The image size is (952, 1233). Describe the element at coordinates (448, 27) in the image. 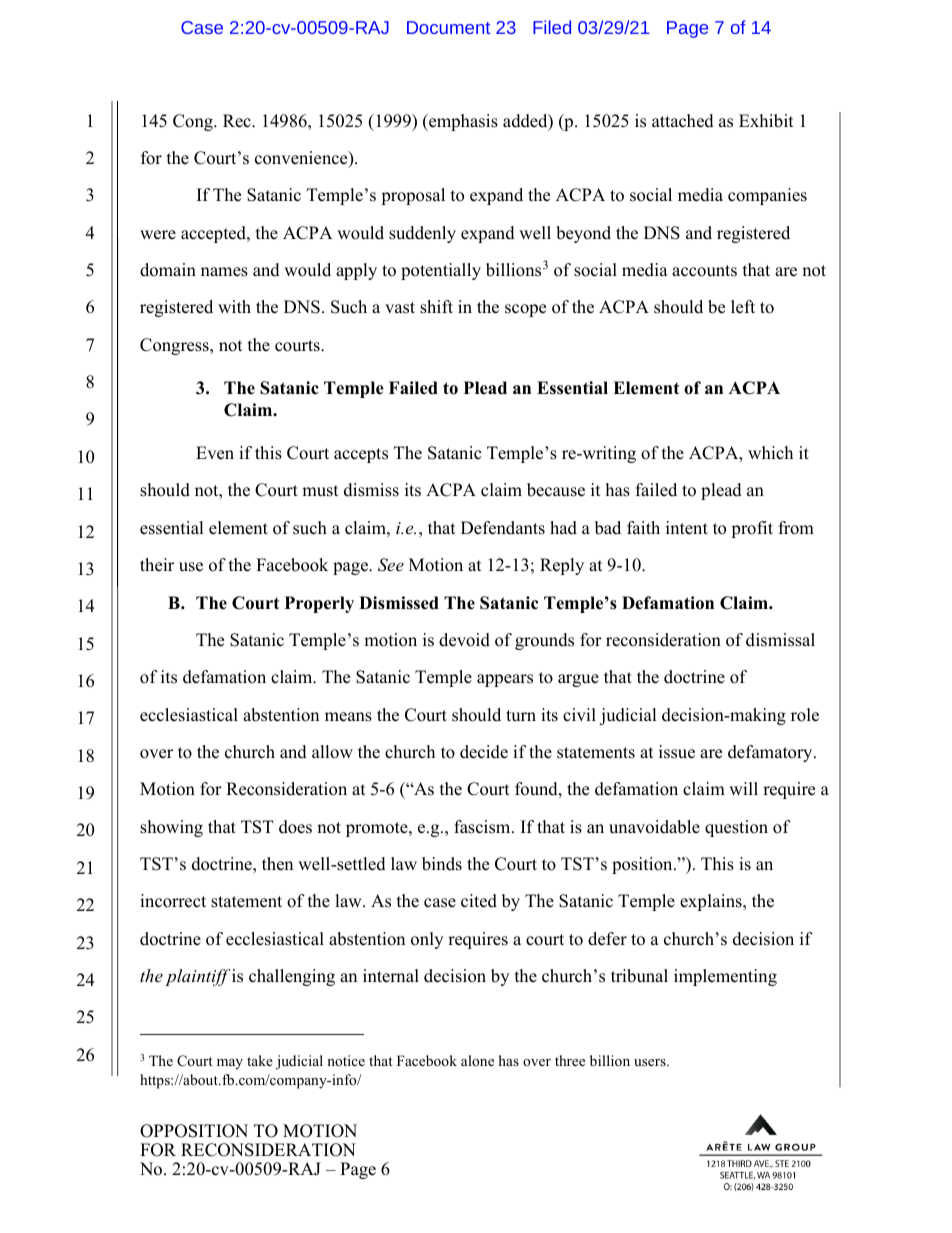

I see `Document` at that location.
